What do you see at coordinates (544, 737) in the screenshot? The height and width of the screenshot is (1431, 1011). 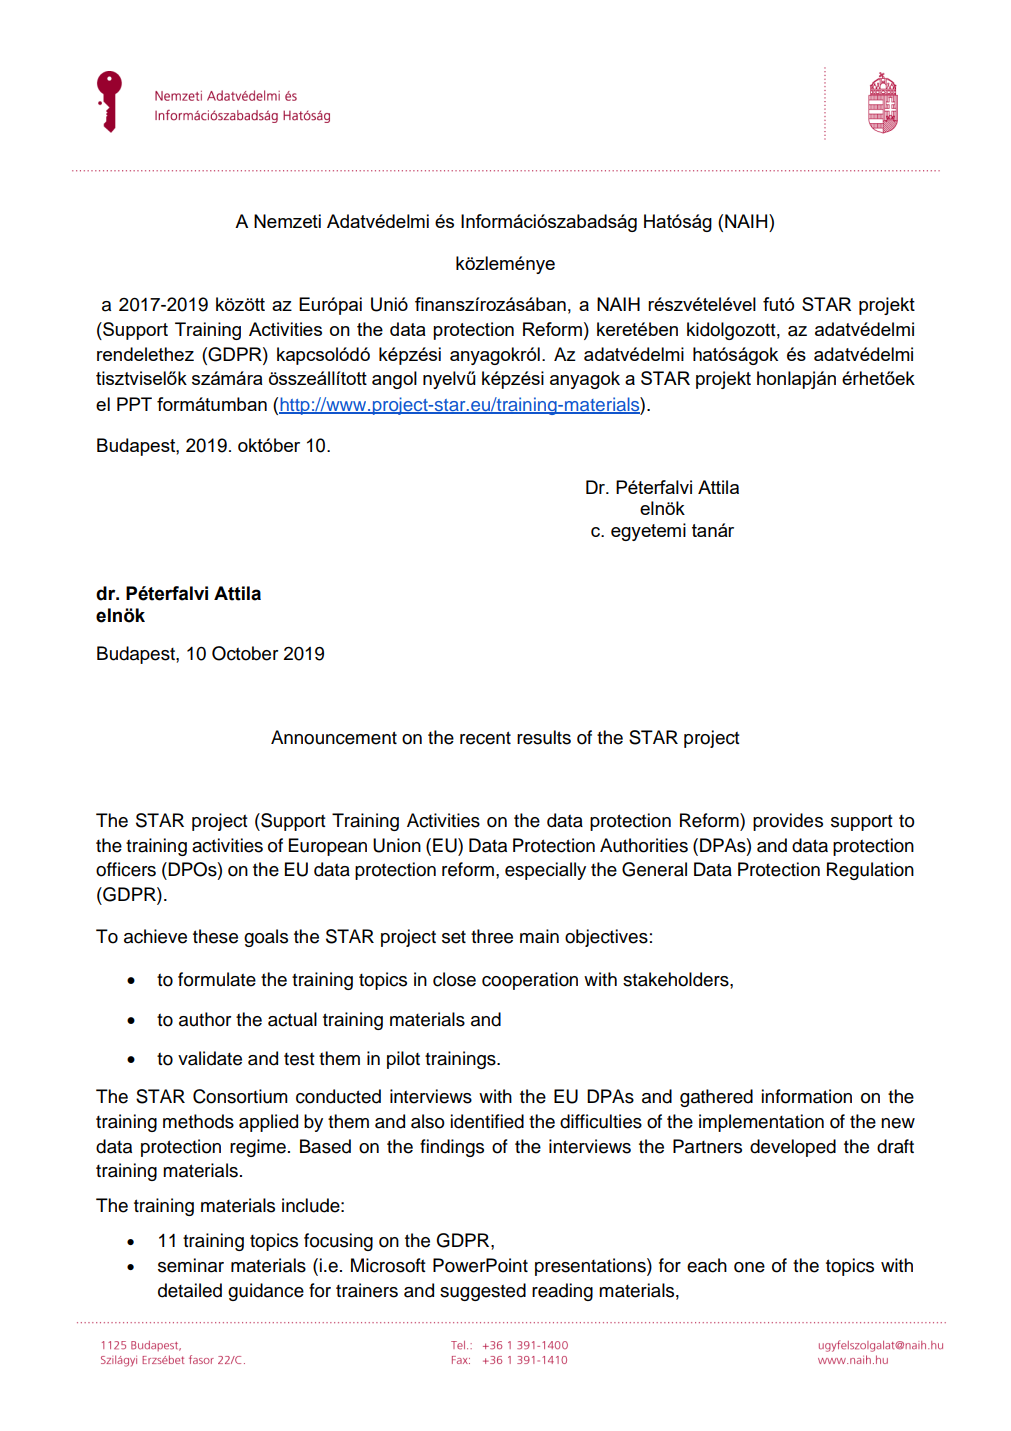 I see `results` at bounding box center [544, 737].
